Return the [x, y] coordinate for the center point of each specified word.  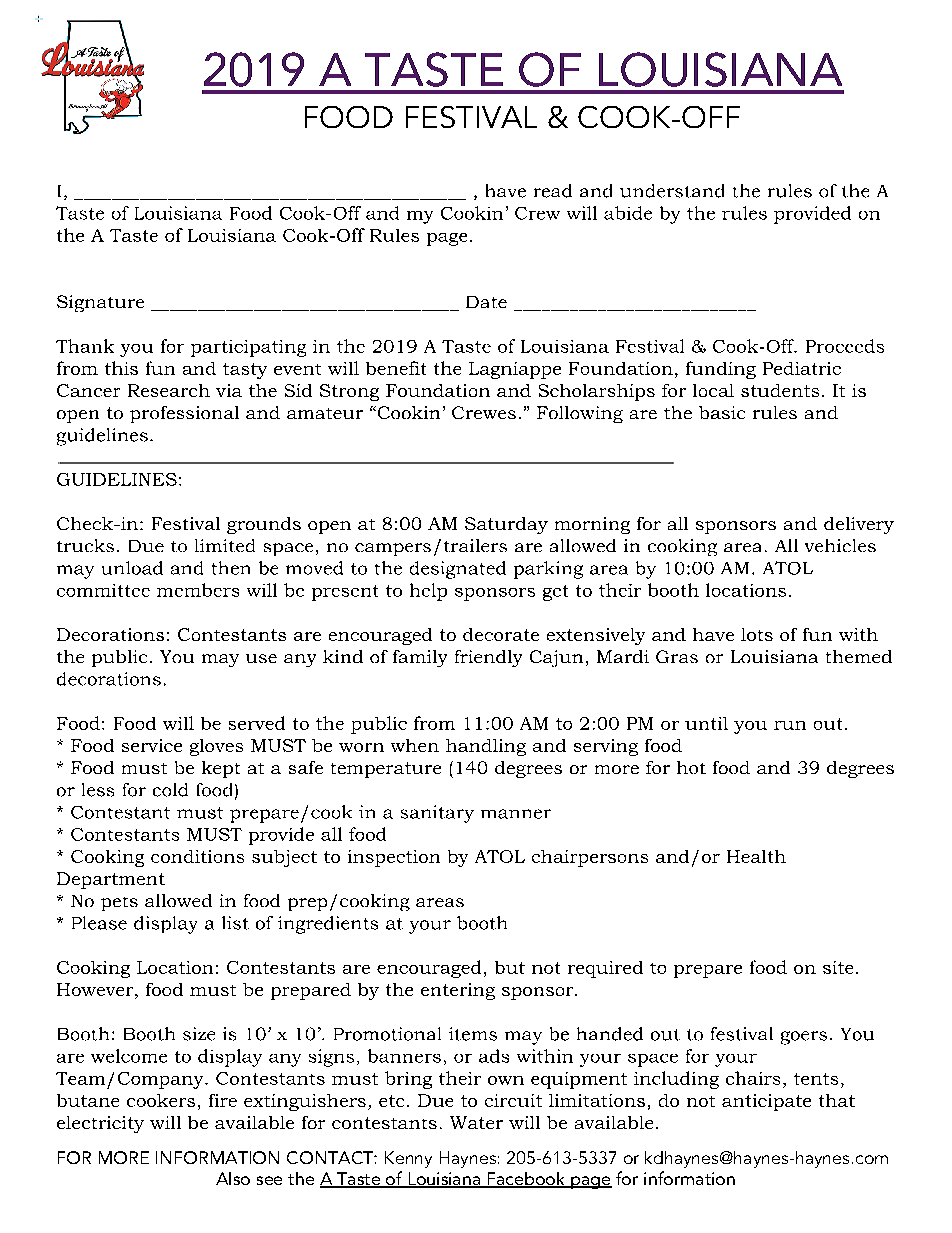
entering [458, 991]
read [553, 191]
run [790, 725]
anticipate [766, 1102]
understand [672, 191]
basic [722, 412]
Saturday [506, 525]
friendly [488, 658]
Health [756, 856]
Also [233, 1178]
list [235, 923]
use [261, 658]
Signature [100, 303]
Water [476, 1122]
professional [184, 414]
